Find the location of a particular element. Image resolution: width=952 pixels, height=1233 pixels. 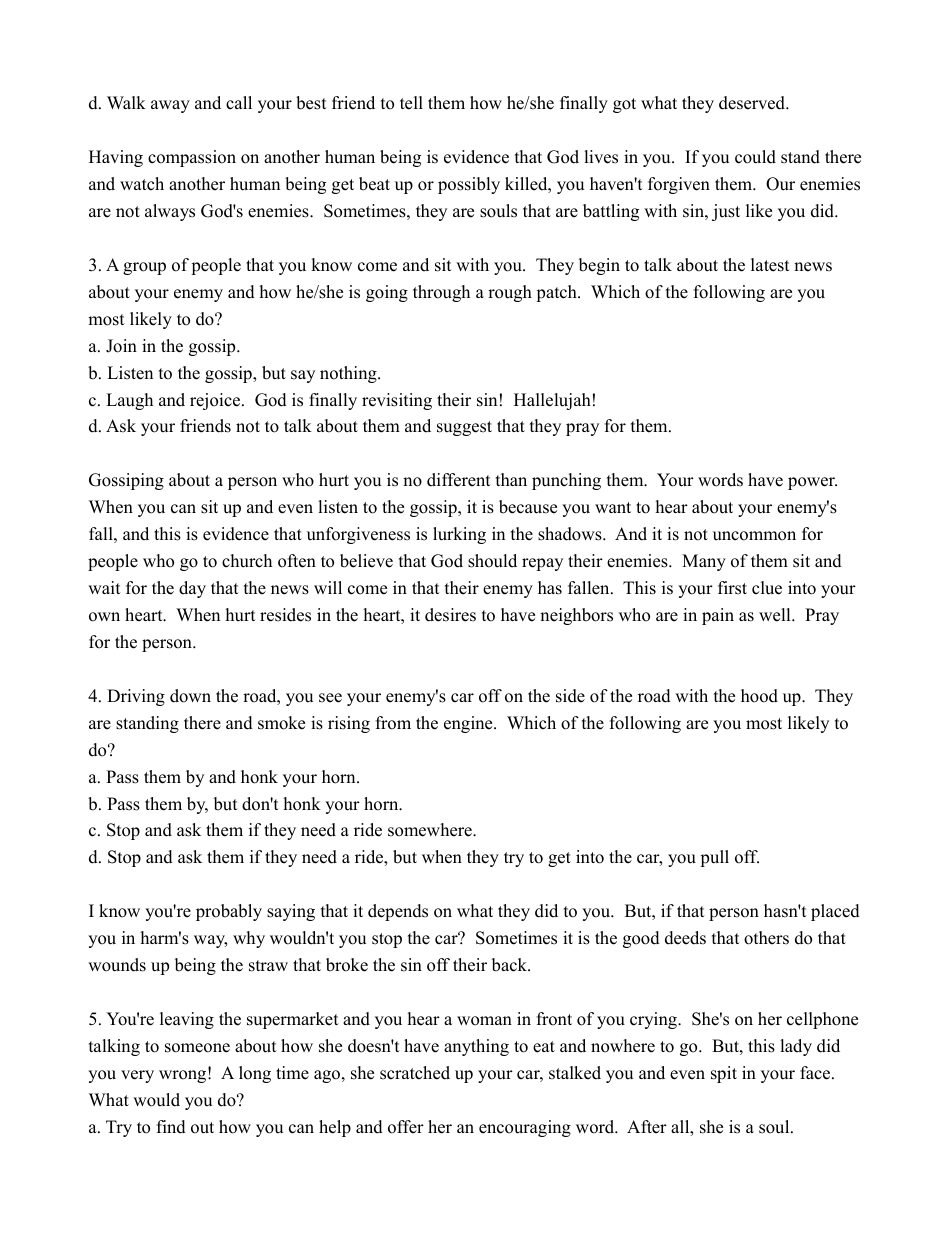

day is located at coordinates (192, 589).
